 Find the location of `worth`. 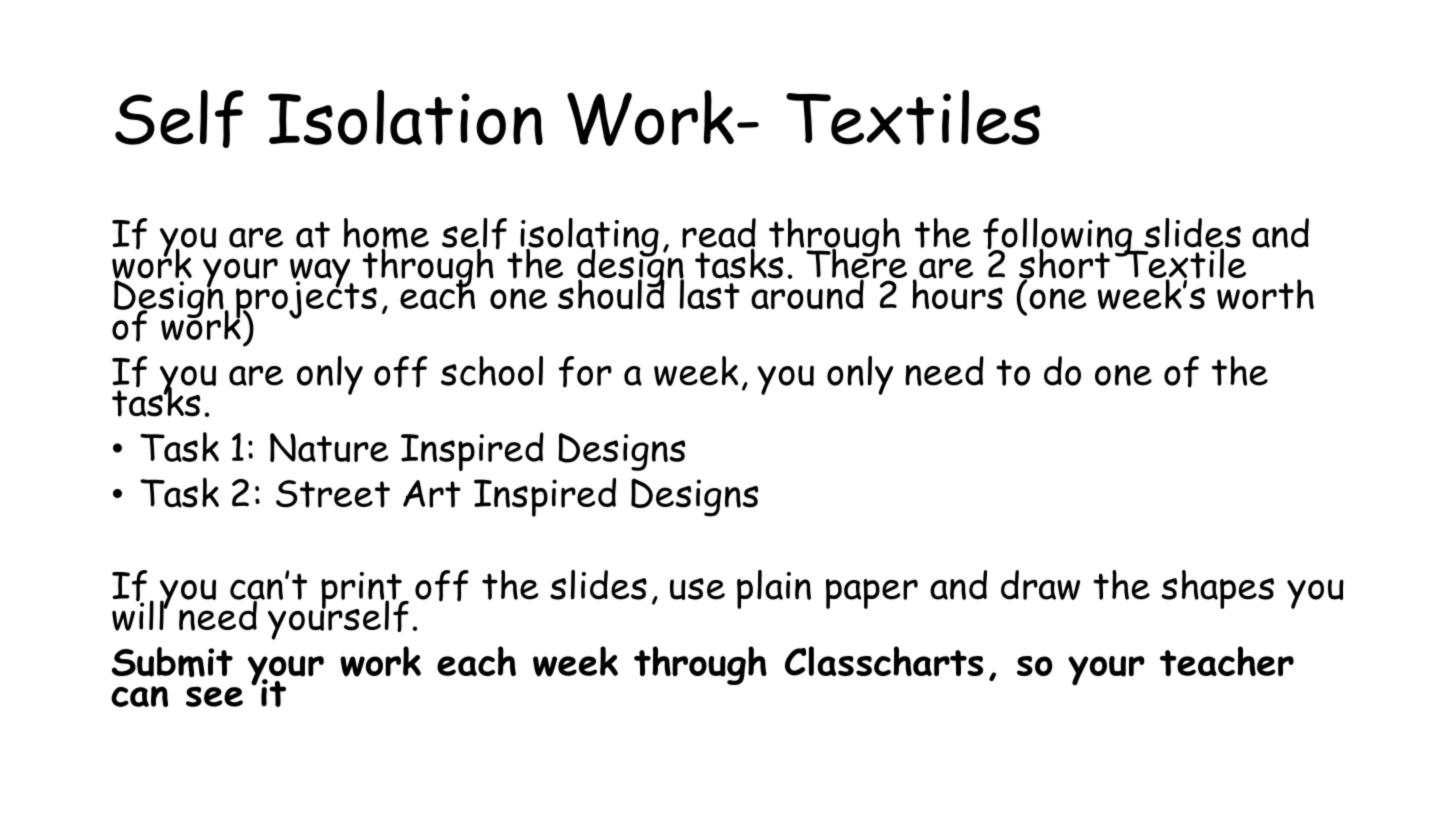

worth is located at coordinates (1265, 293).
